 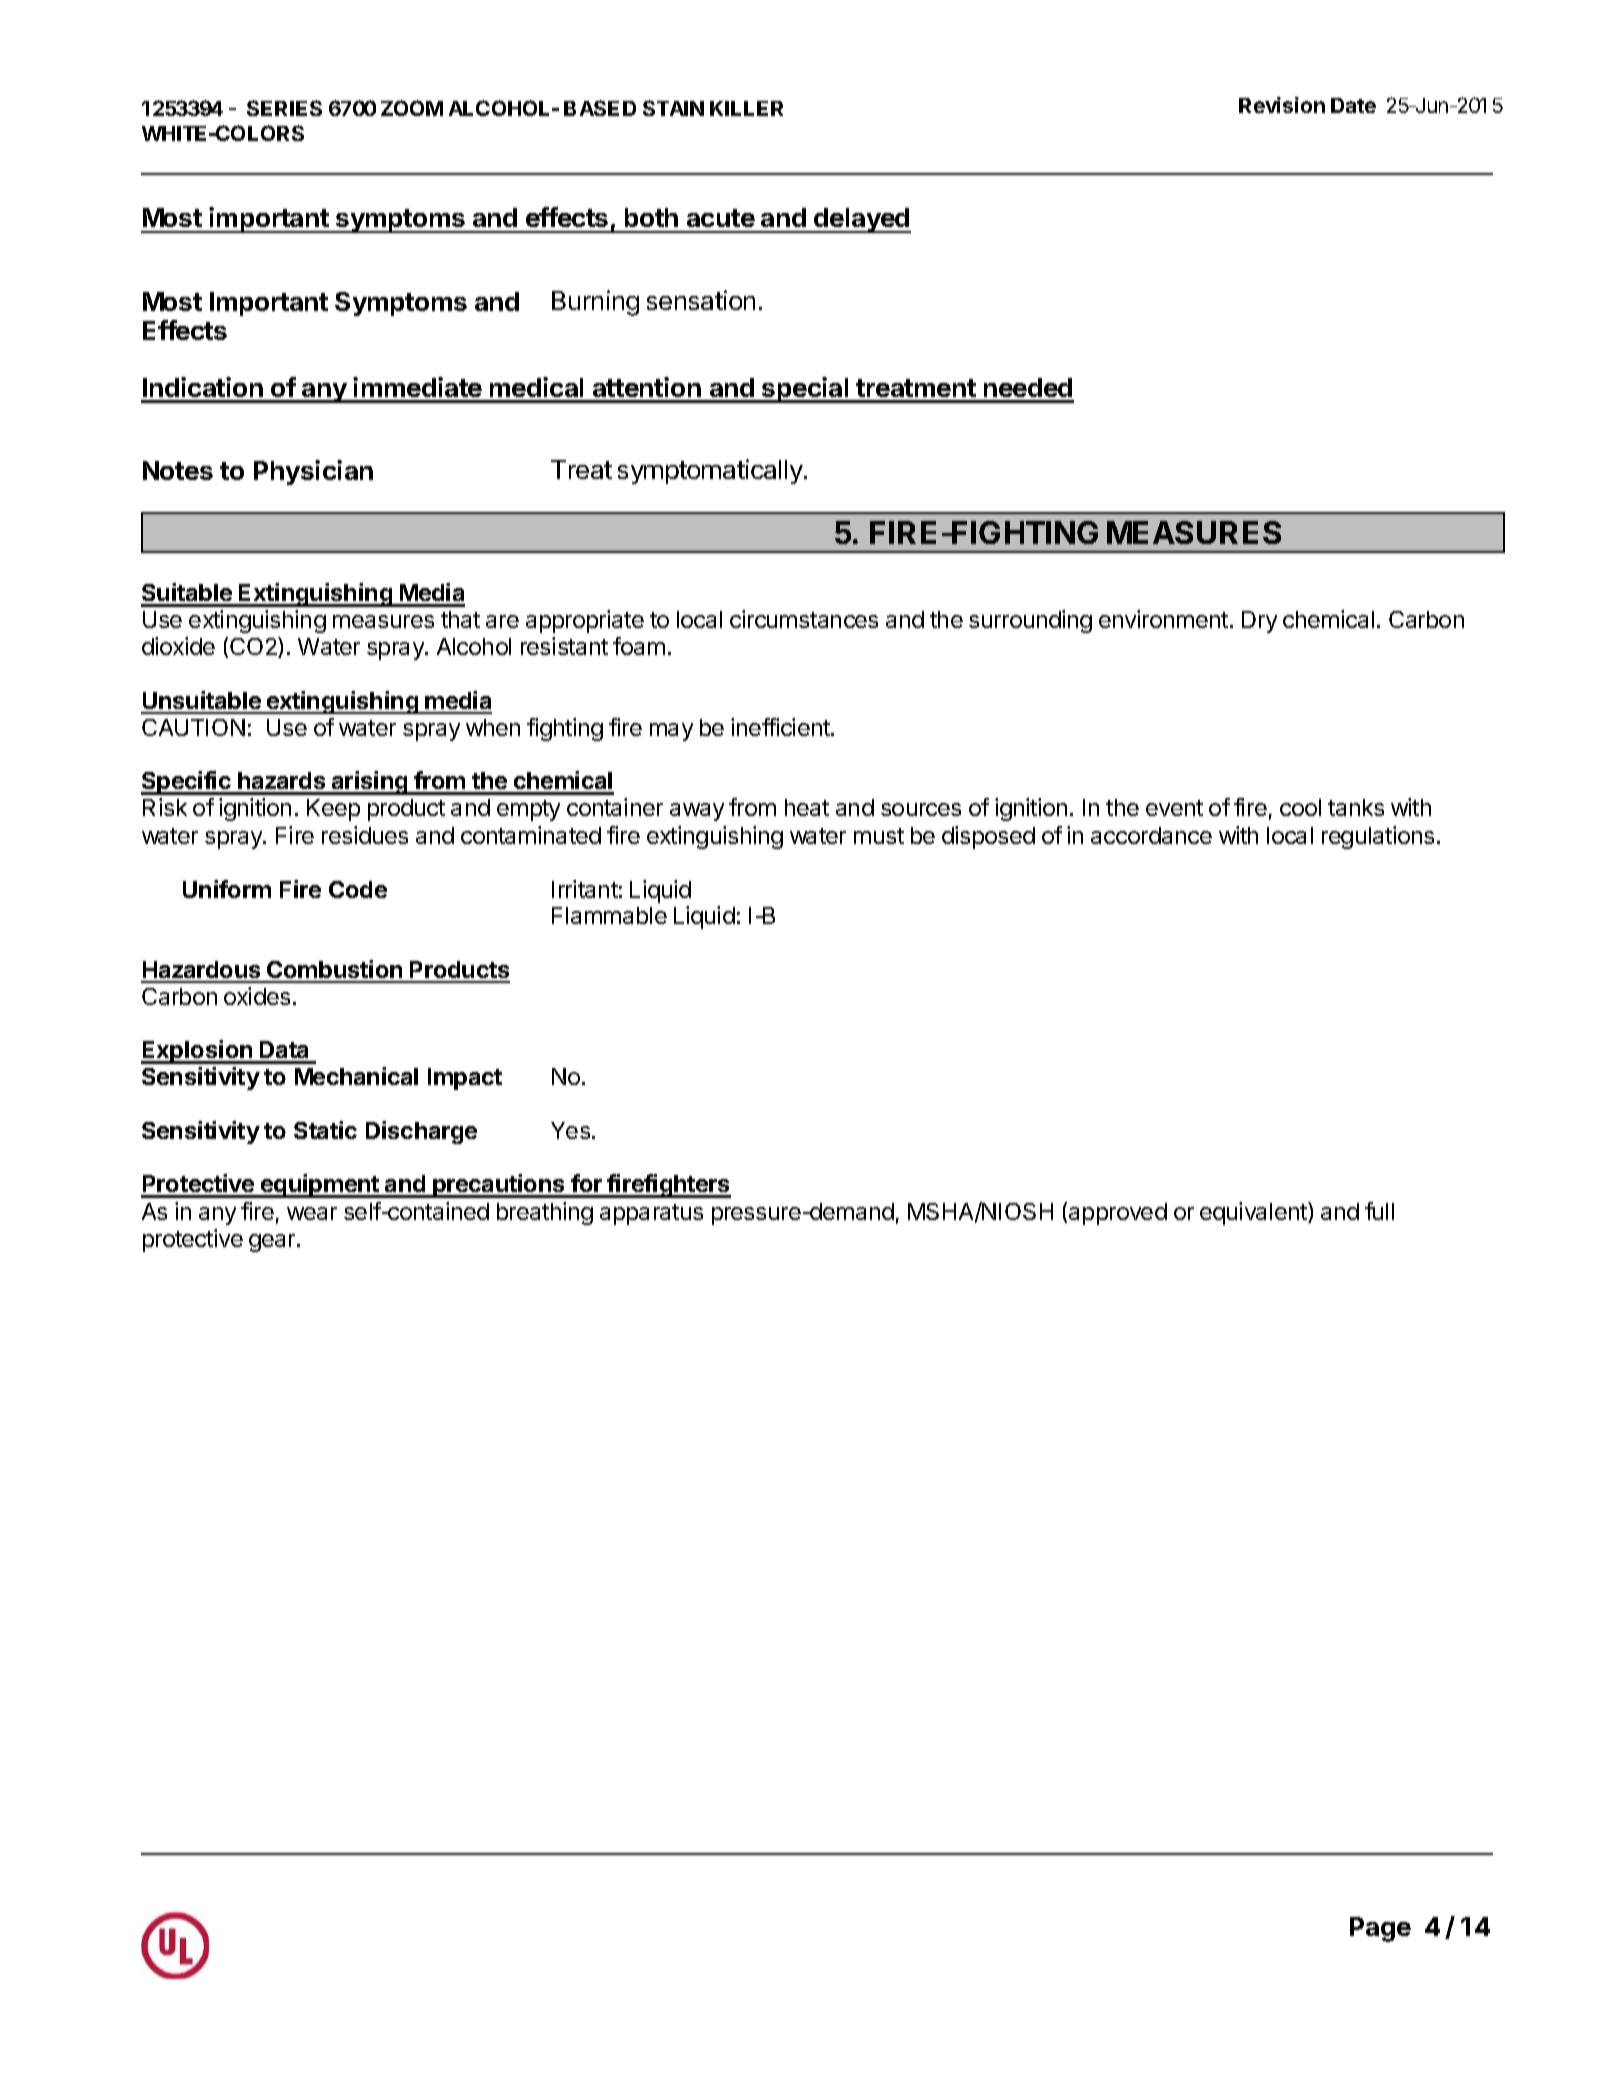 I want to click on wear, so click(x=312, y=1213).
